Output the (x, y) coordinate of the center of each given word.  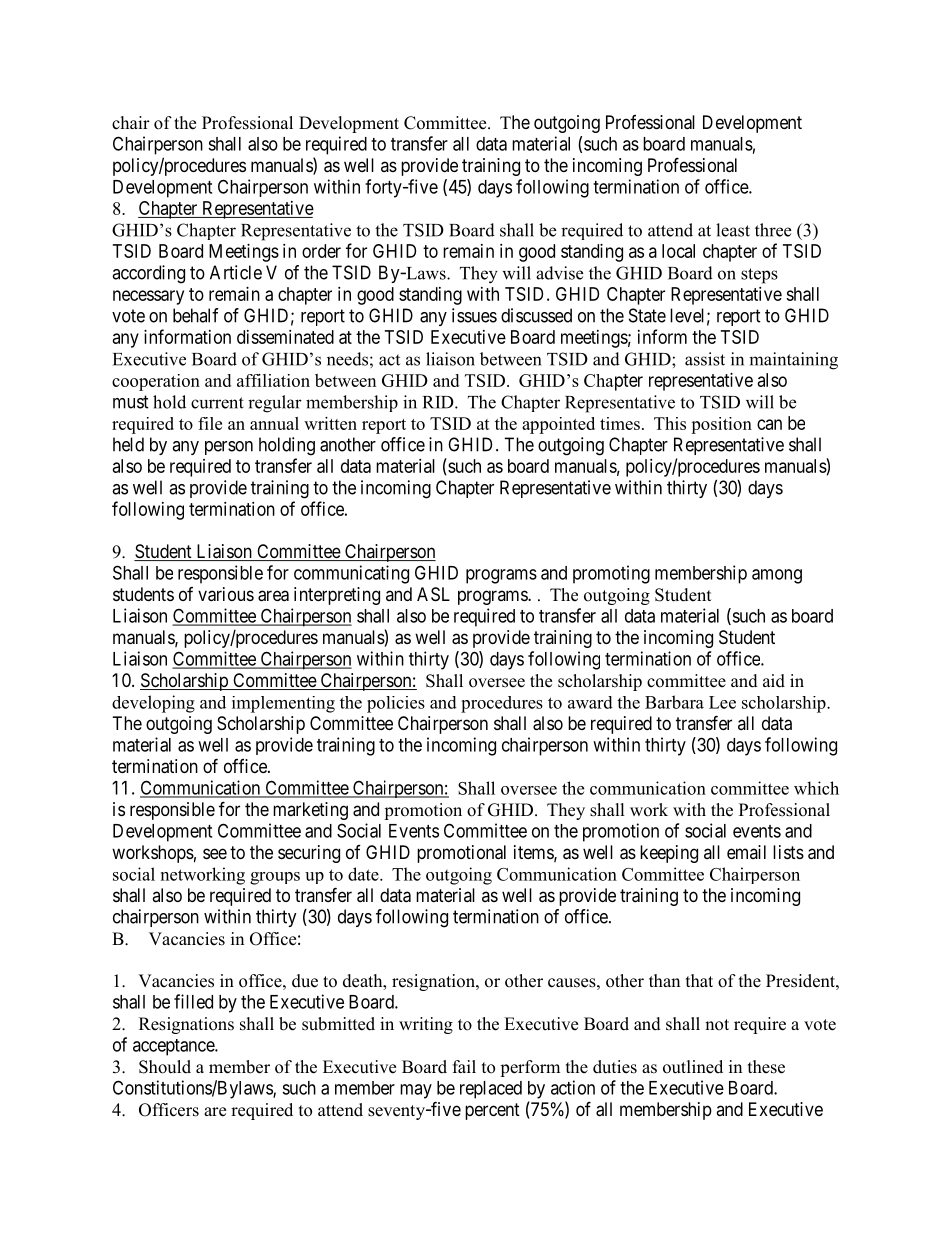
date (364, 874)
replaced (491, 1090)
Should (165, 1067)
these (766, 1067)
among (777, 576)
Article (236, 272)
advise (559, 273)
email (746, 852)
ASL (433, 594)
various (226, 594)
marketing (310, 811)
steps (759, 276)
